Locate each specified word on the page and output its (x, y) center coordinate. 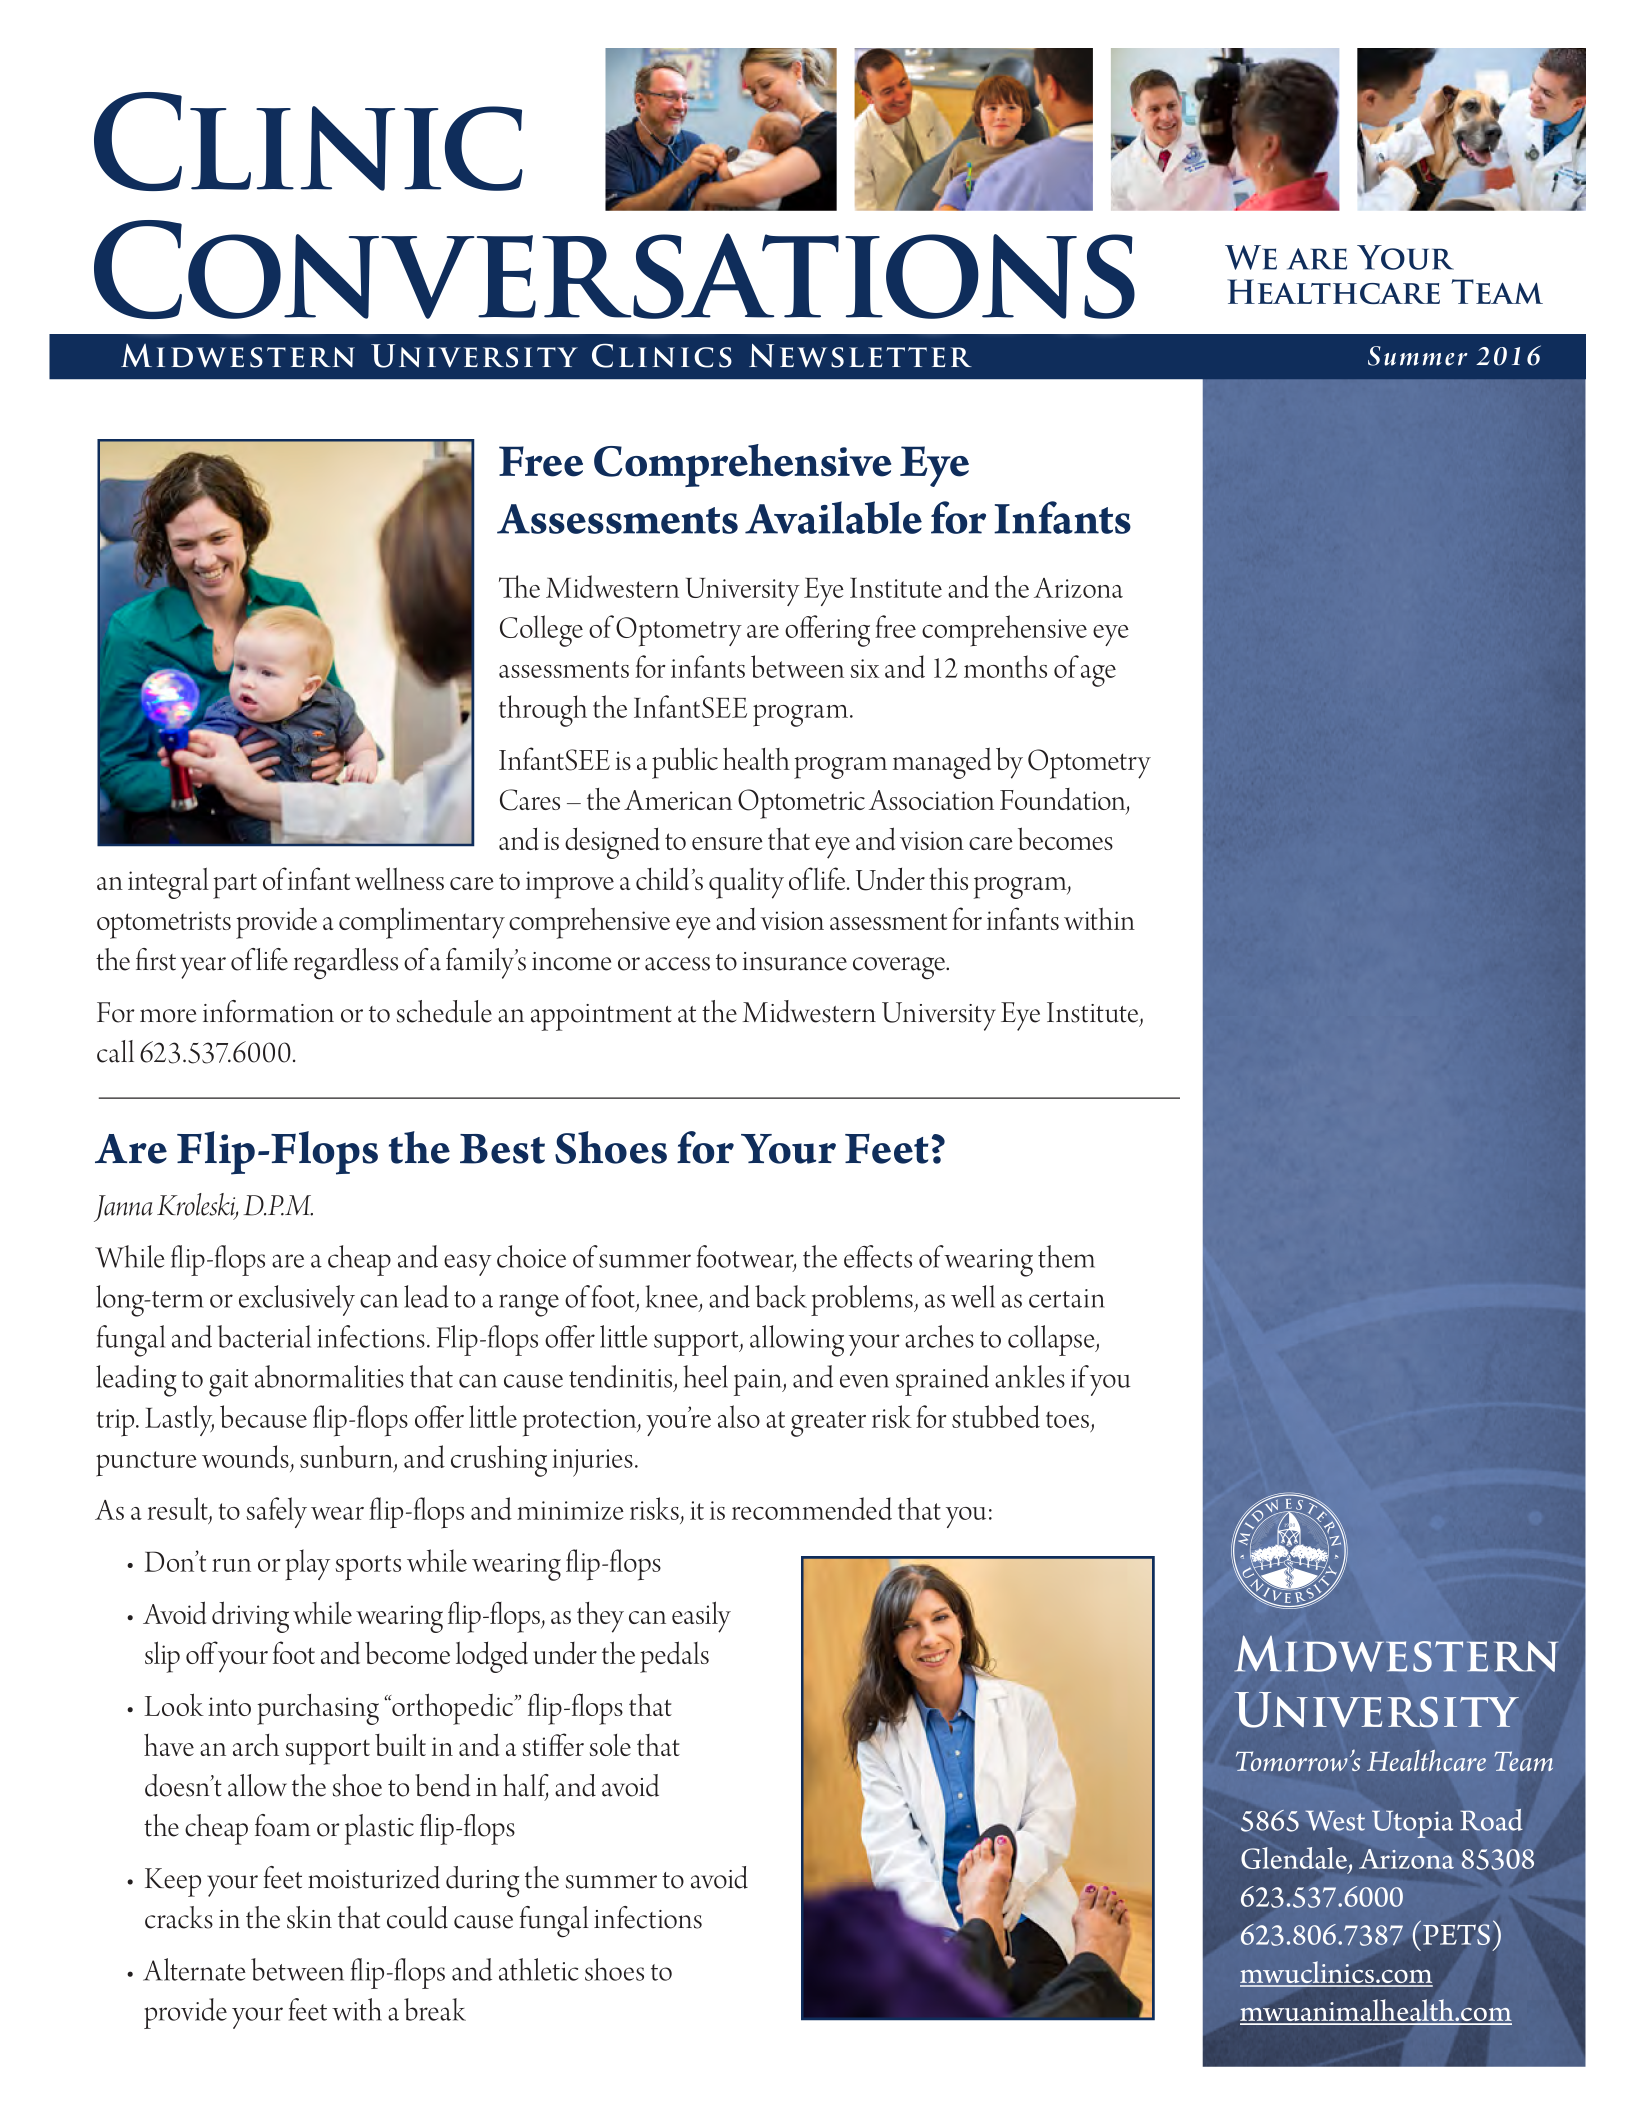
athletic (538, 1969)
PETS (1456, 1934)
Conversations (614, 269)
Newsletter (860, 356)
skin (309, 1917)
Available (833, 517)
